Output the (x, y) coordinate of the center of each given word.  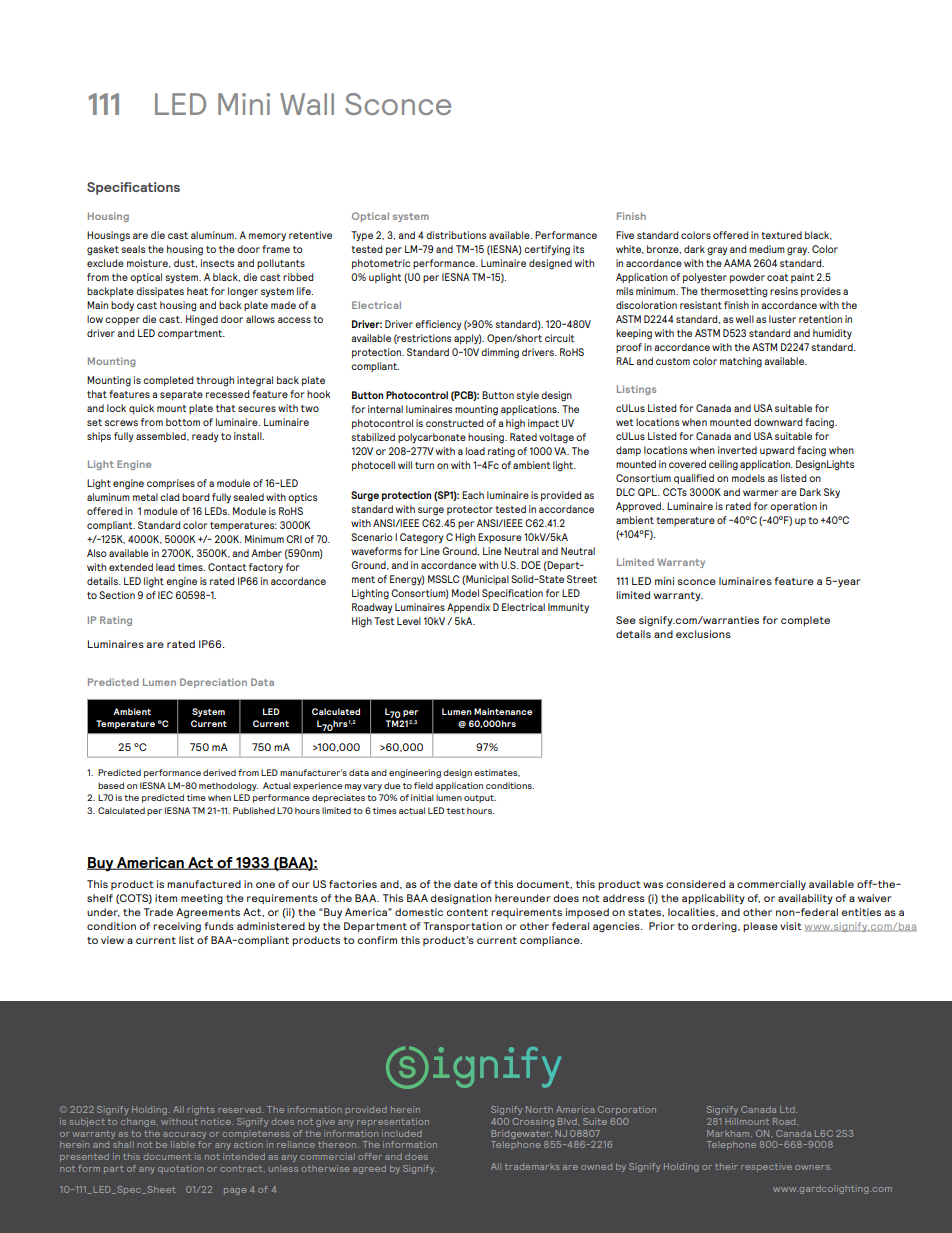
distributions (456, 235)
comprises (171, 484)
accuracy (184, 1135)
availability (805, 899)
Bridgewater (521, 1134)
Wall (307, 104)
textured (781, 235)
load (475, 451)
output (480, 799)
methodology (228, 786)
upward (777, 451)
